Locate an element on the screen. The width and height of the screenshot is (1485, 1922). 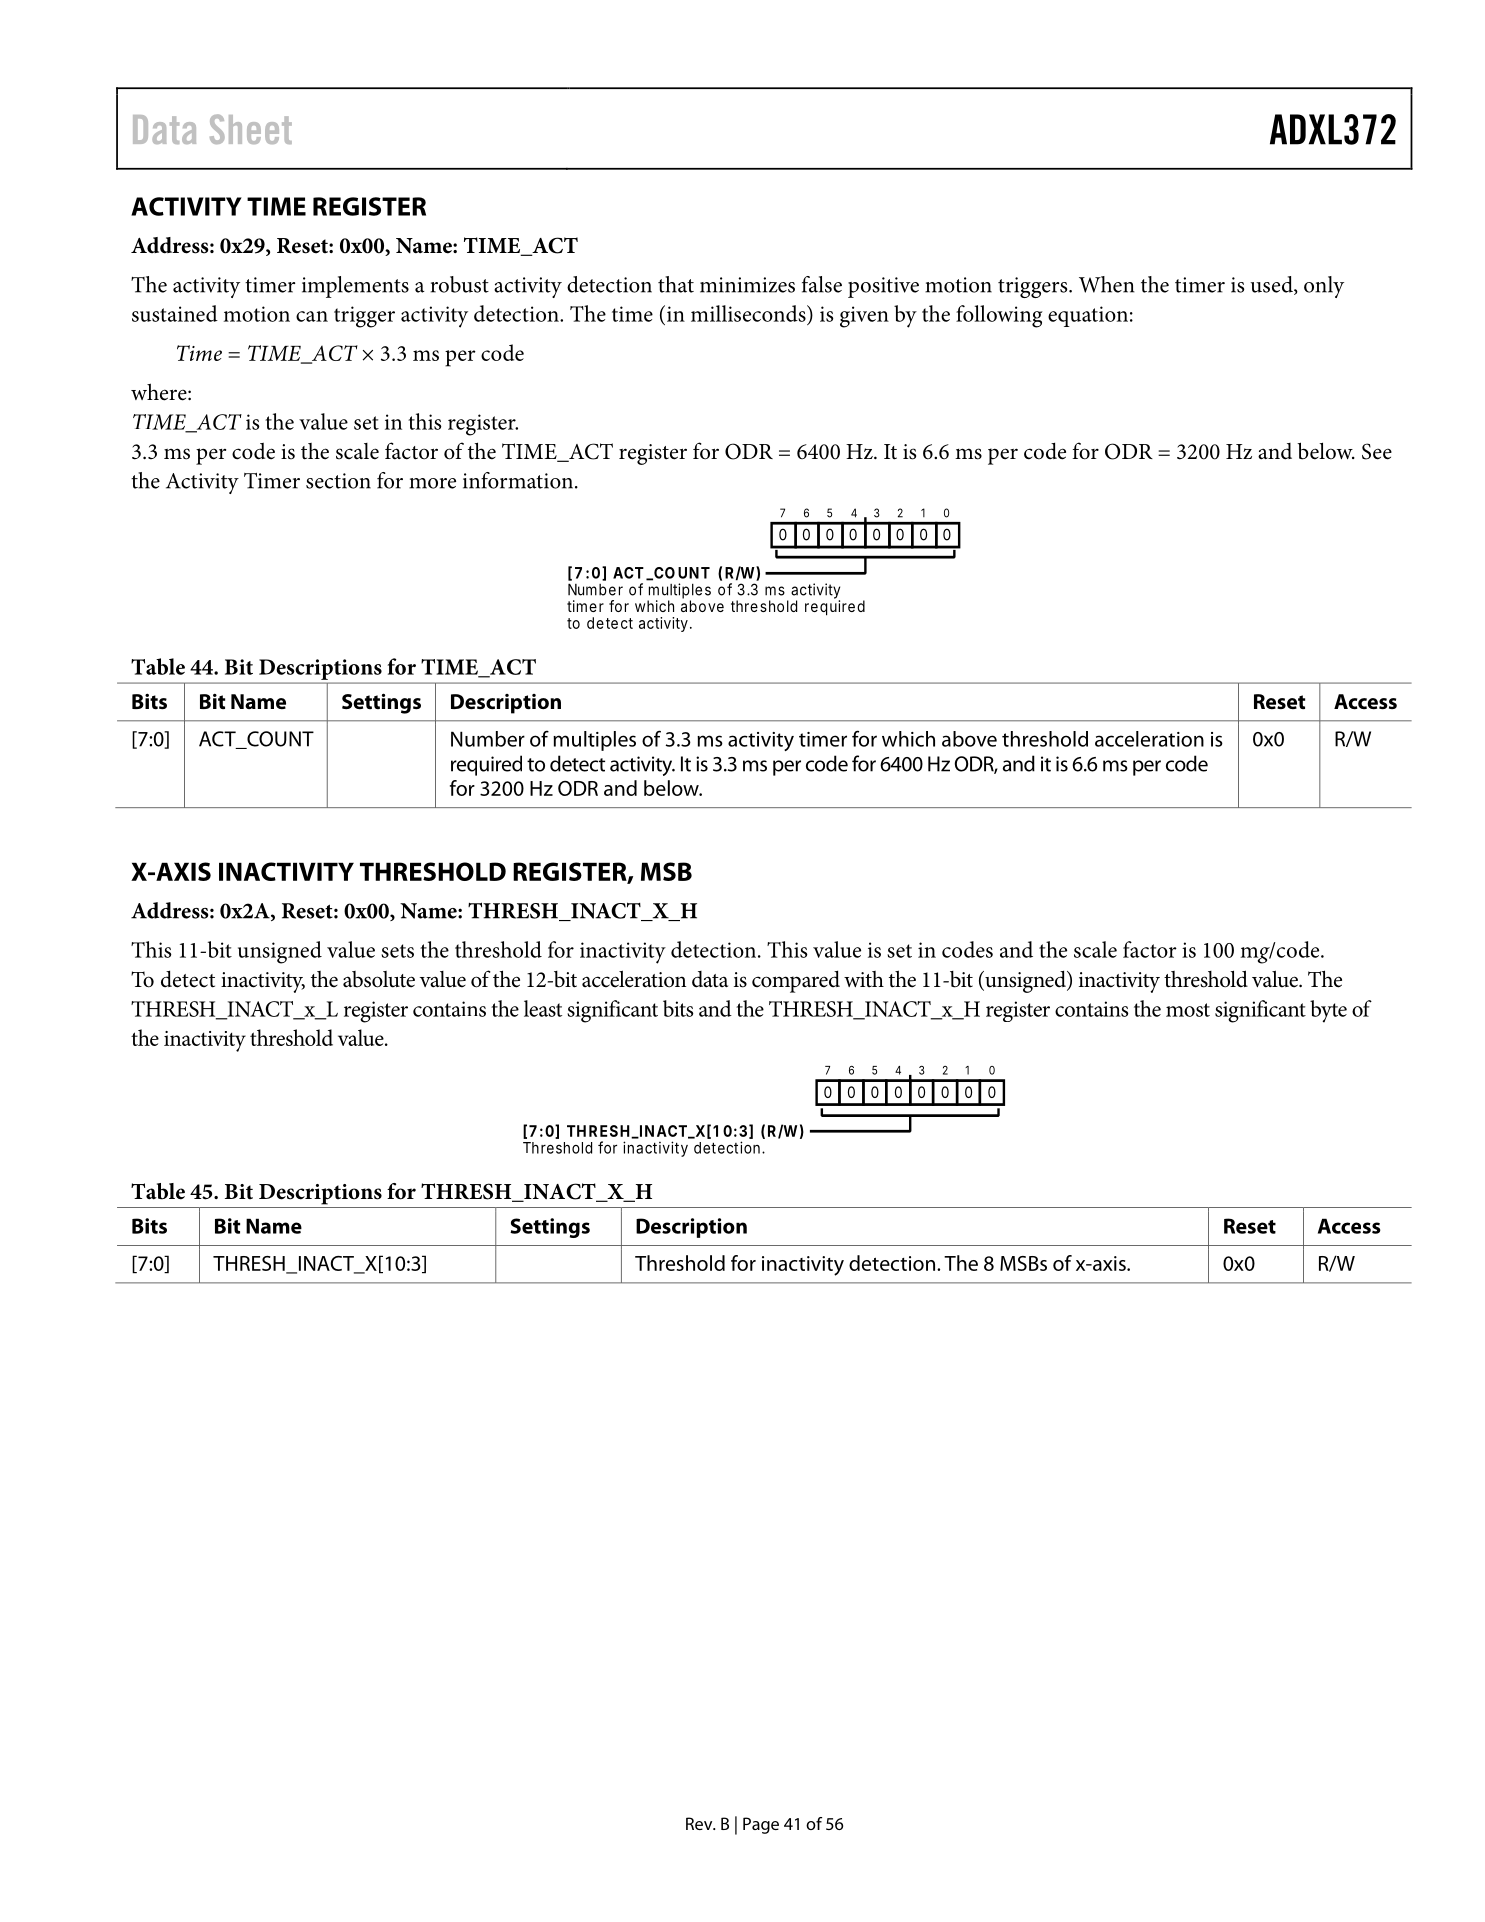
absolute is located at coordinates (379, 979).
